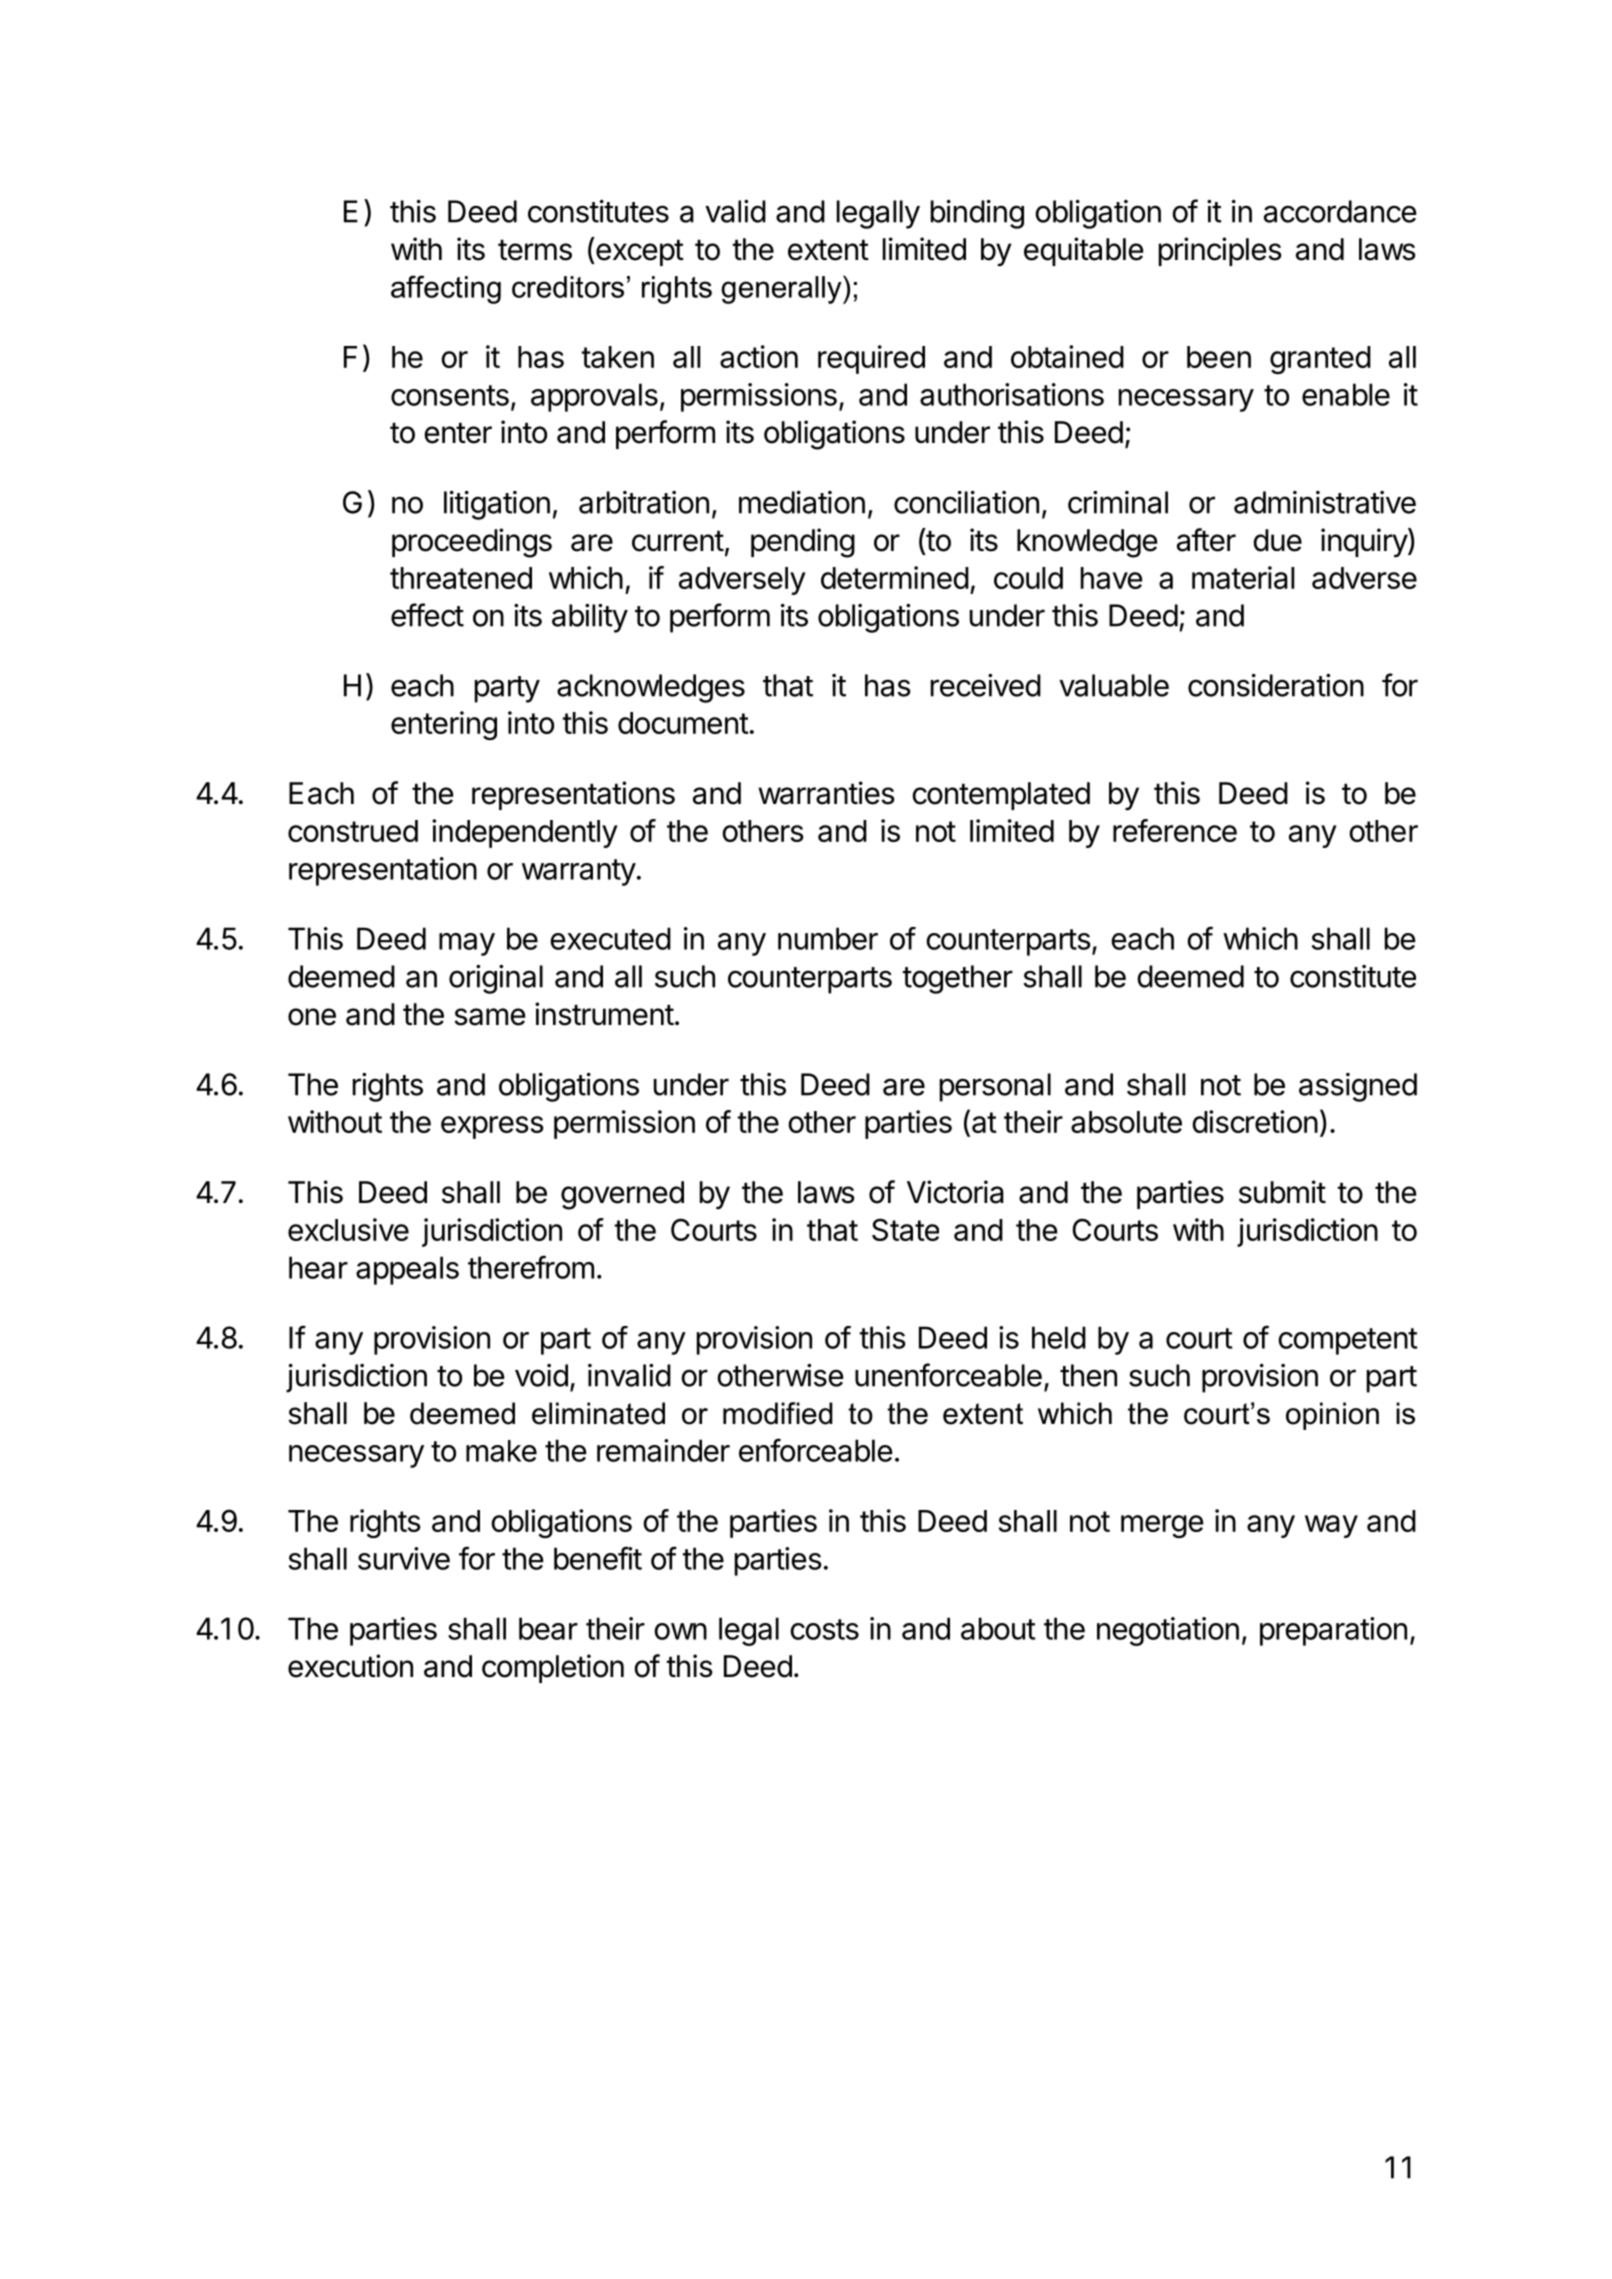 This screenshot has height=2279, width=1612. I want to click on may, so click(467, 944).
